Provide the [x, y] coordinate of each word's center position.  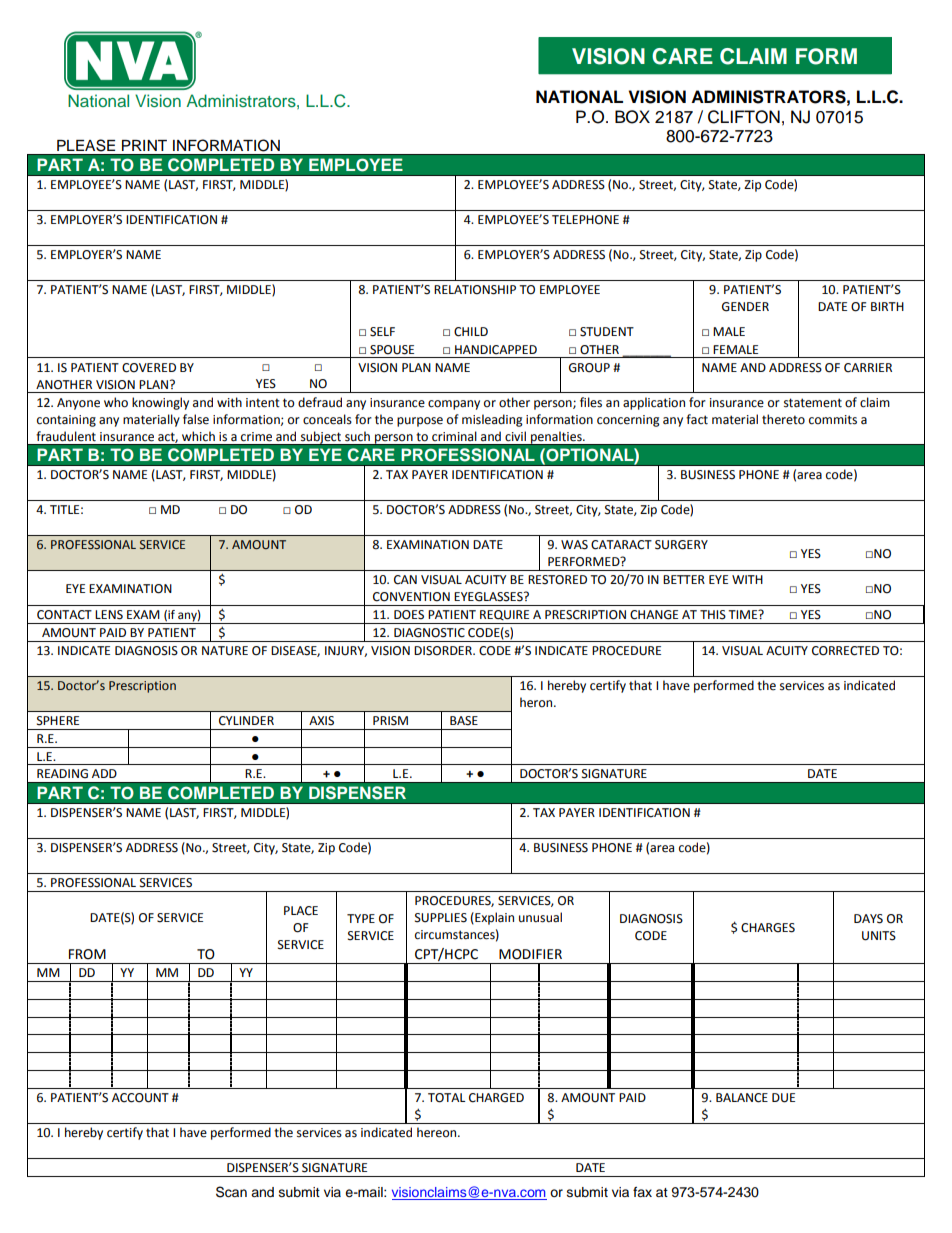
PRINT [144, 145]
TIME [744, 614]
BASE [464, 721]
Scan [231, 1192]
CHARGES [768, 928]
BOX [632, 117]
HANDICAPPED [496, 350]
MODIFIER [530, 954]
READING [62, 774]
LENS [109, 615]
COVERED [149, 368]
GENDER [745, 307]
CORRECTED [845, 651]
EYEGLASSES [489, 597]
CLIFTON [744, 117]
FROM [87, 954]
